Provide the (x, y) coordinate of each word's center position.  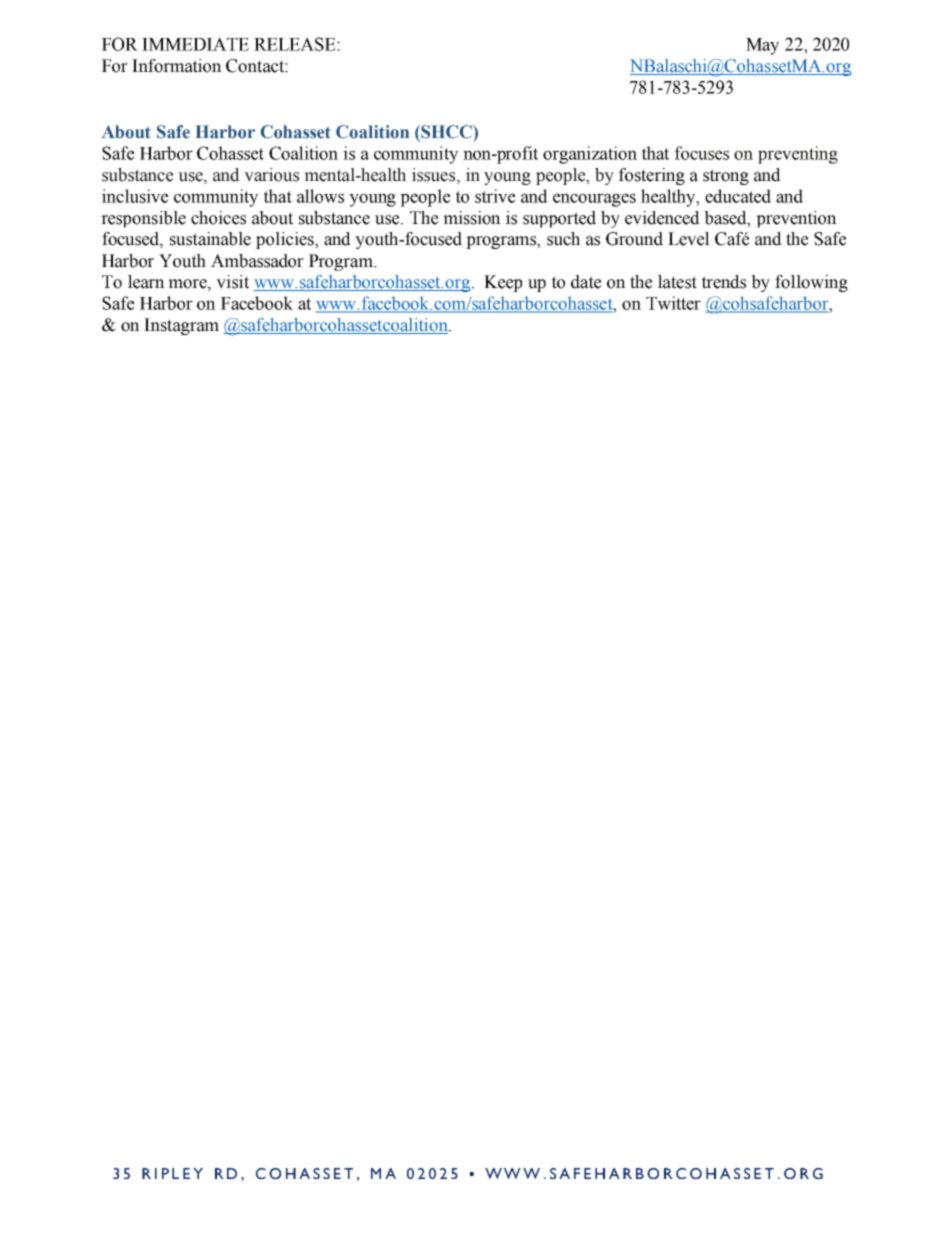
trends (724, 282)
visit (232, 282)
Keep (503, 283)
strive (495, 196)
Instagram (181, 326)
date (586, 282)
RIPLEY (172, 1173)
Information (177, 66)
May (762, 46)
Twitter (673, 303)
